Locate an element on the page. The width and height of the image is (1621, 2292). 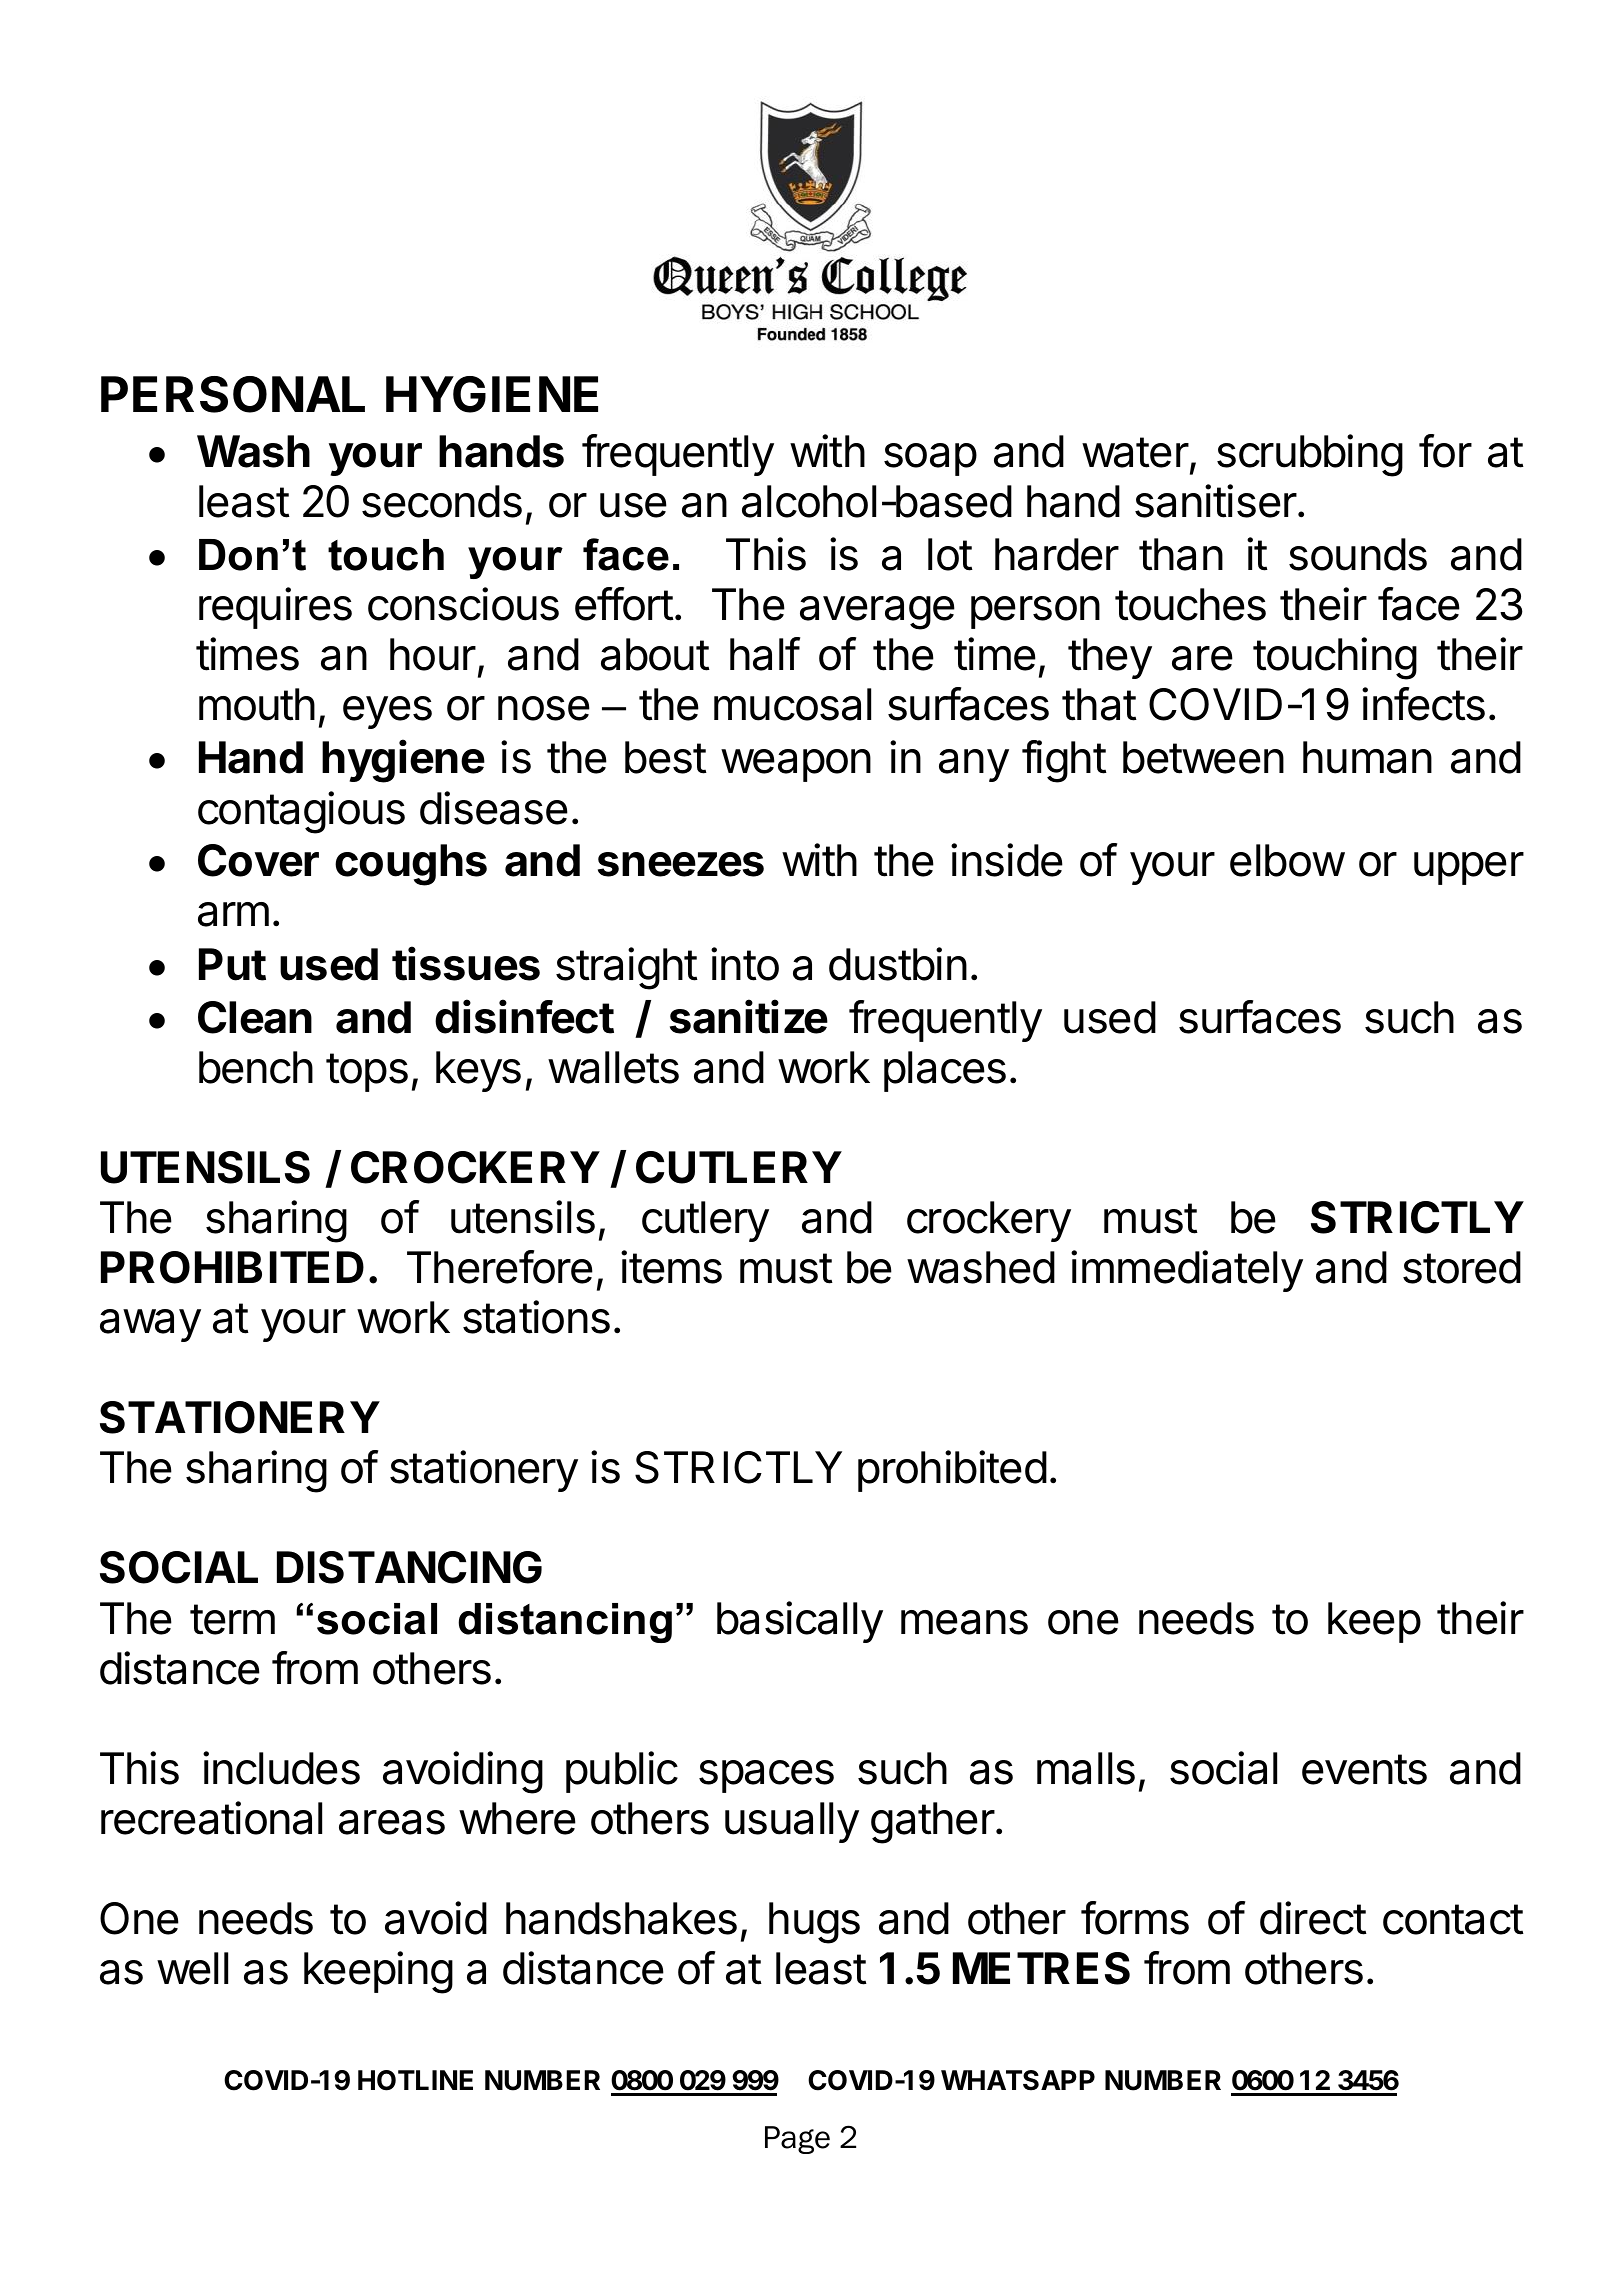
away is located at coordinates (150, 1325).
